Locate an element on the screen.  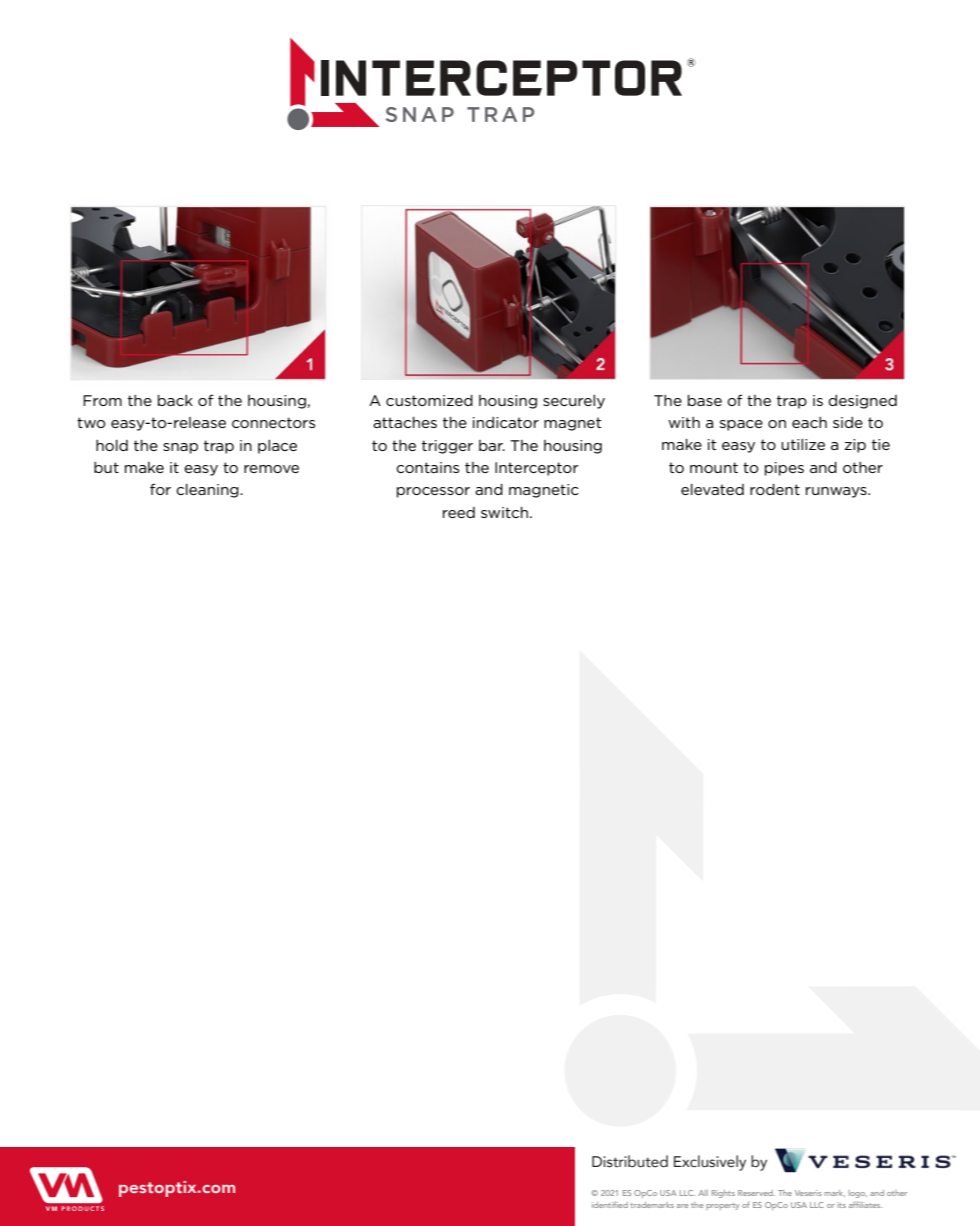
are is located at coordinates (682, 1206).
